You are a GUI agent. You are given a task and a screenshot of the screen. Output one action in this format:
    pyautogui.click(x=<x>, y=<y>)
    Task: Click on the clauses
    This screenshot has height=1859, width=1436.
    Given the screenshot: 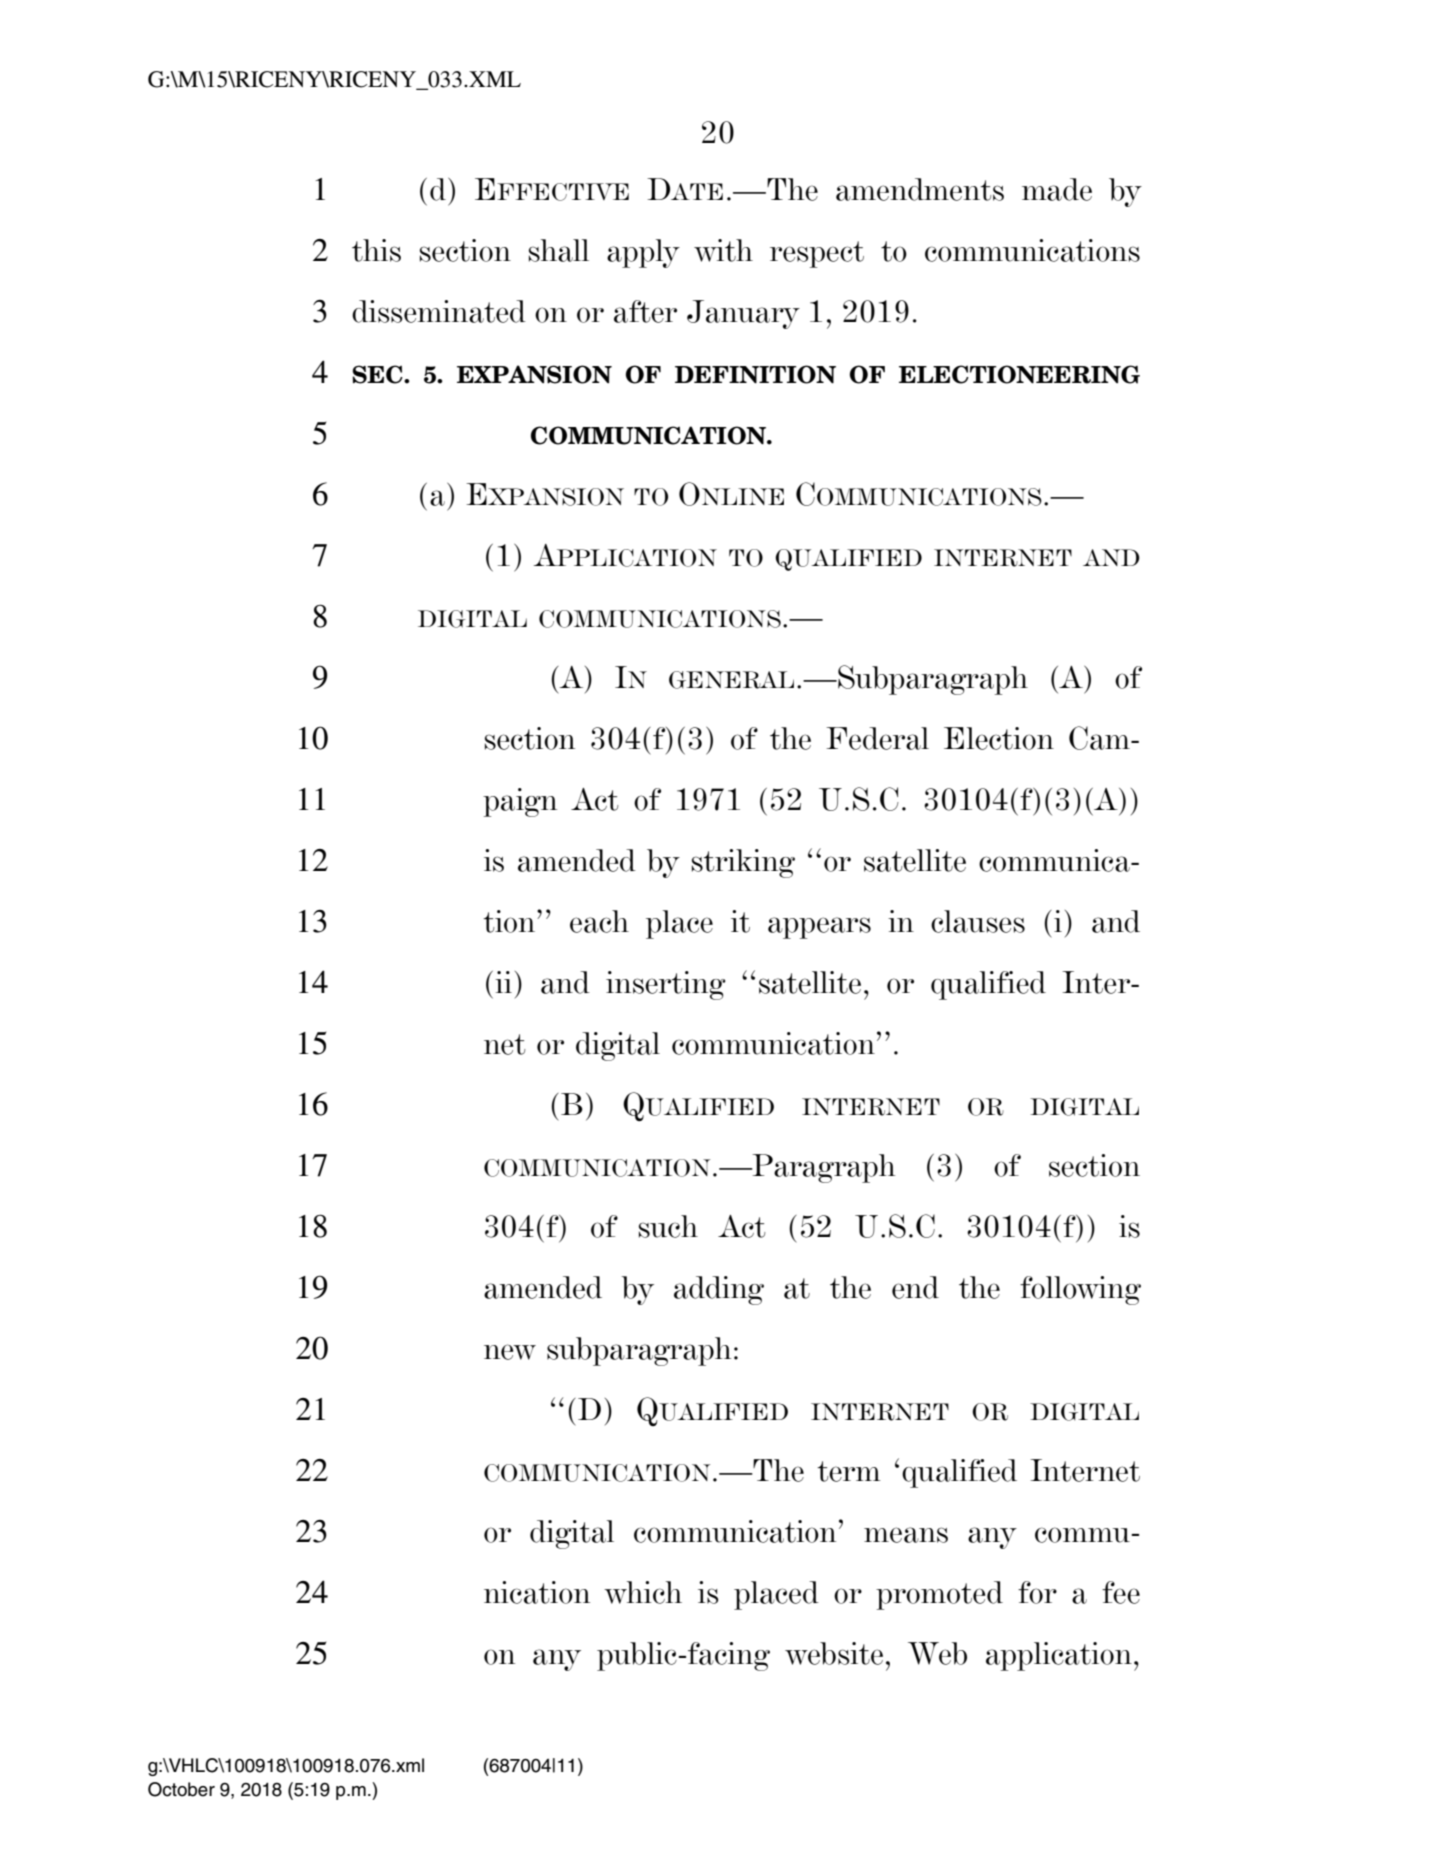 What is the action you would take?
    pyautogui.click(x=978, y=921)
